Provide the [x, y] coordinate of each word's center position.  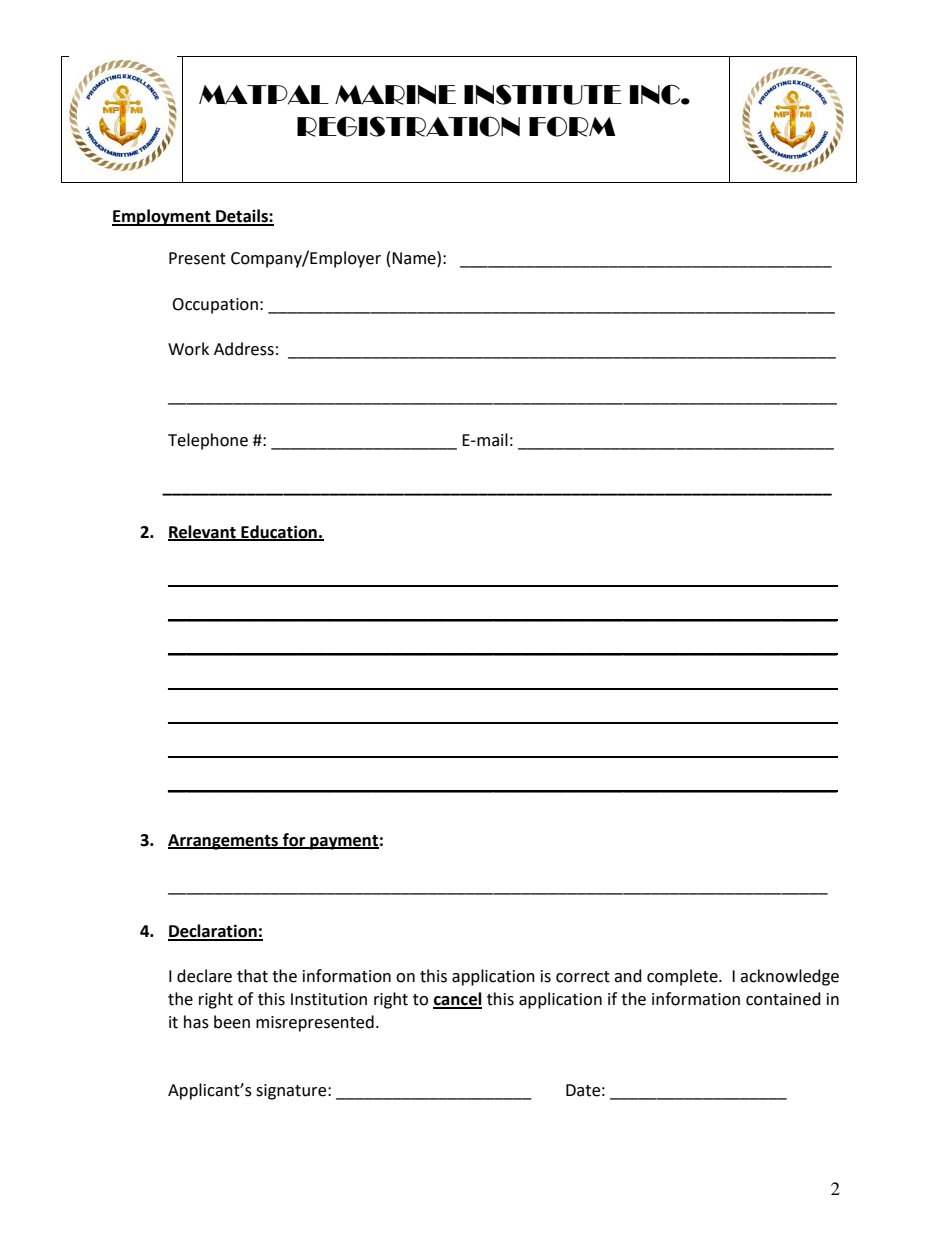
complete [683, 977]
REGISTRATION [408, 126]
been [232, 1022]
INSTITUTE [543, 94]
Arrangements [224, 842]
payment [343, 842]
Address [244, 349]
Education [279, 532]
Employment [162, 217]
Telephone [208, 441]
